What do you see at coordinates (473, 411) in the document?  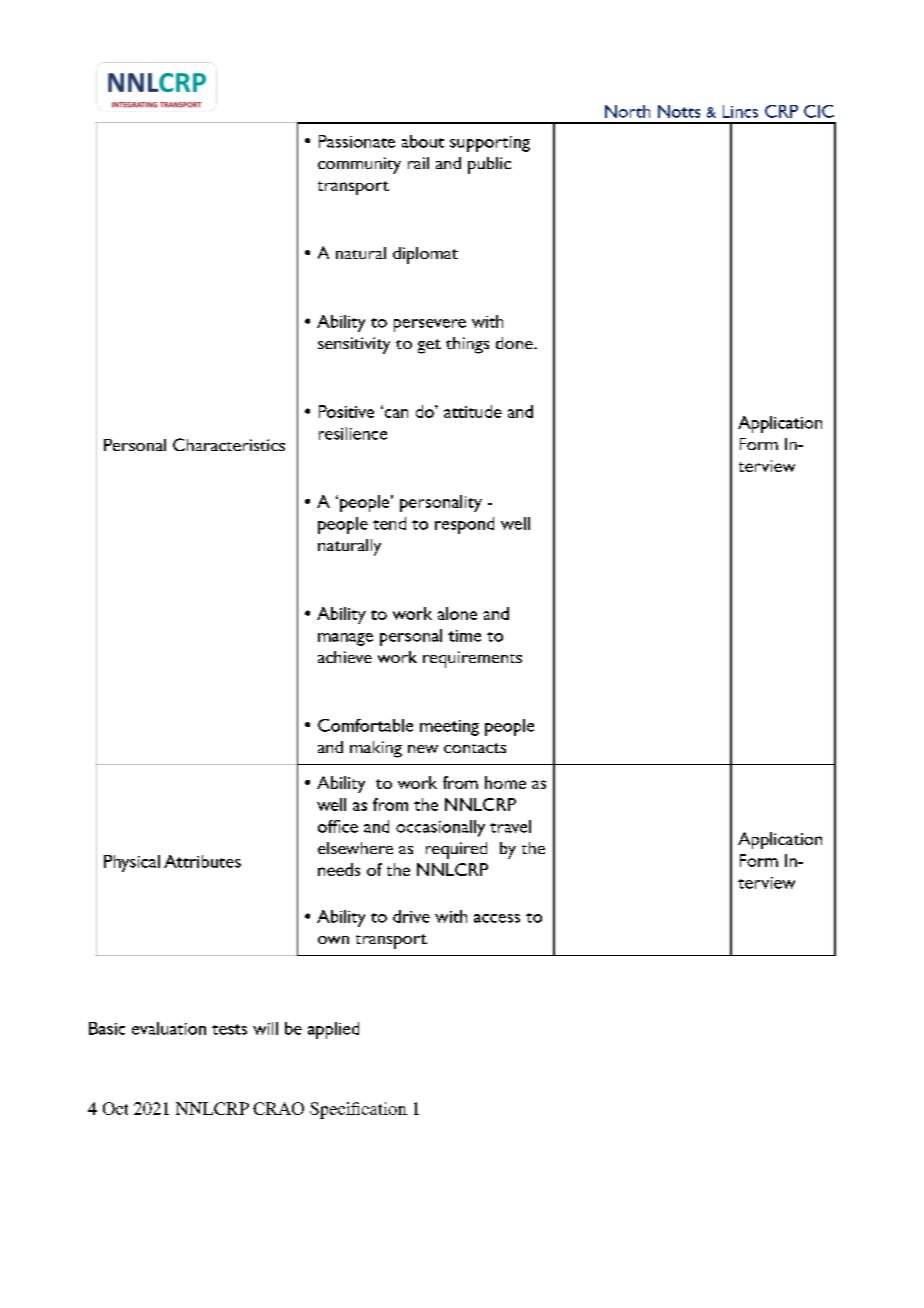 I see `attitude` at bounding box center [473, 411].
